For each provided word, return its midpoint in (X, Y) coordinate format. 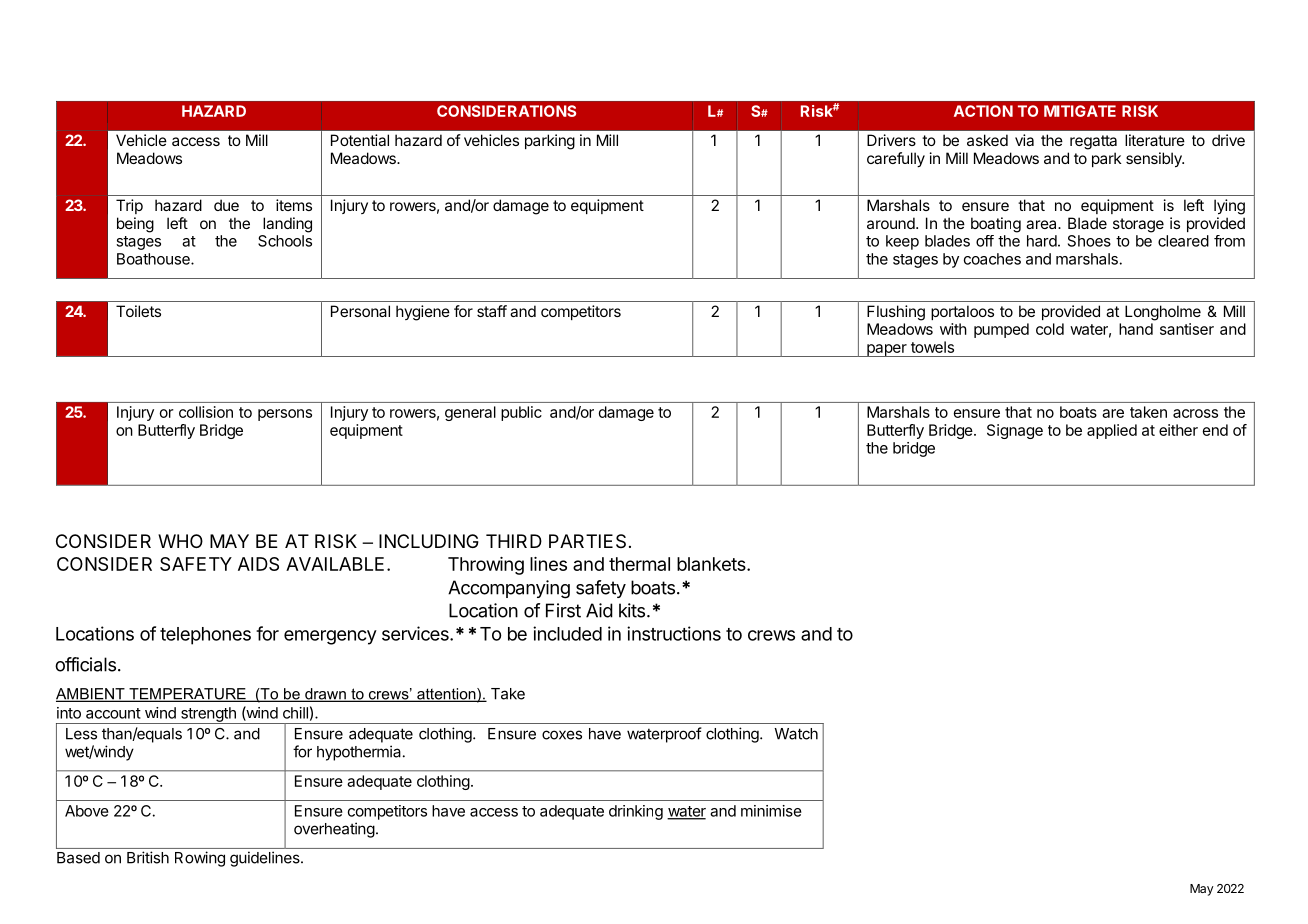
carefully (896, 159)
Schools (285, 241)
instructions (674, 633)
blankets (712, 564)
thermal (639, 564)
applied (1112, 431)
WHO (180, 541)
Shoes (1089, 241)
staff (492, 311)
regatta (1093, 142)
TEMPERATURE (187, 695)
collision (206, 412)
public (521, 413)
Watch (796, 734)
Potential (360, 140)
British (148, 857)
